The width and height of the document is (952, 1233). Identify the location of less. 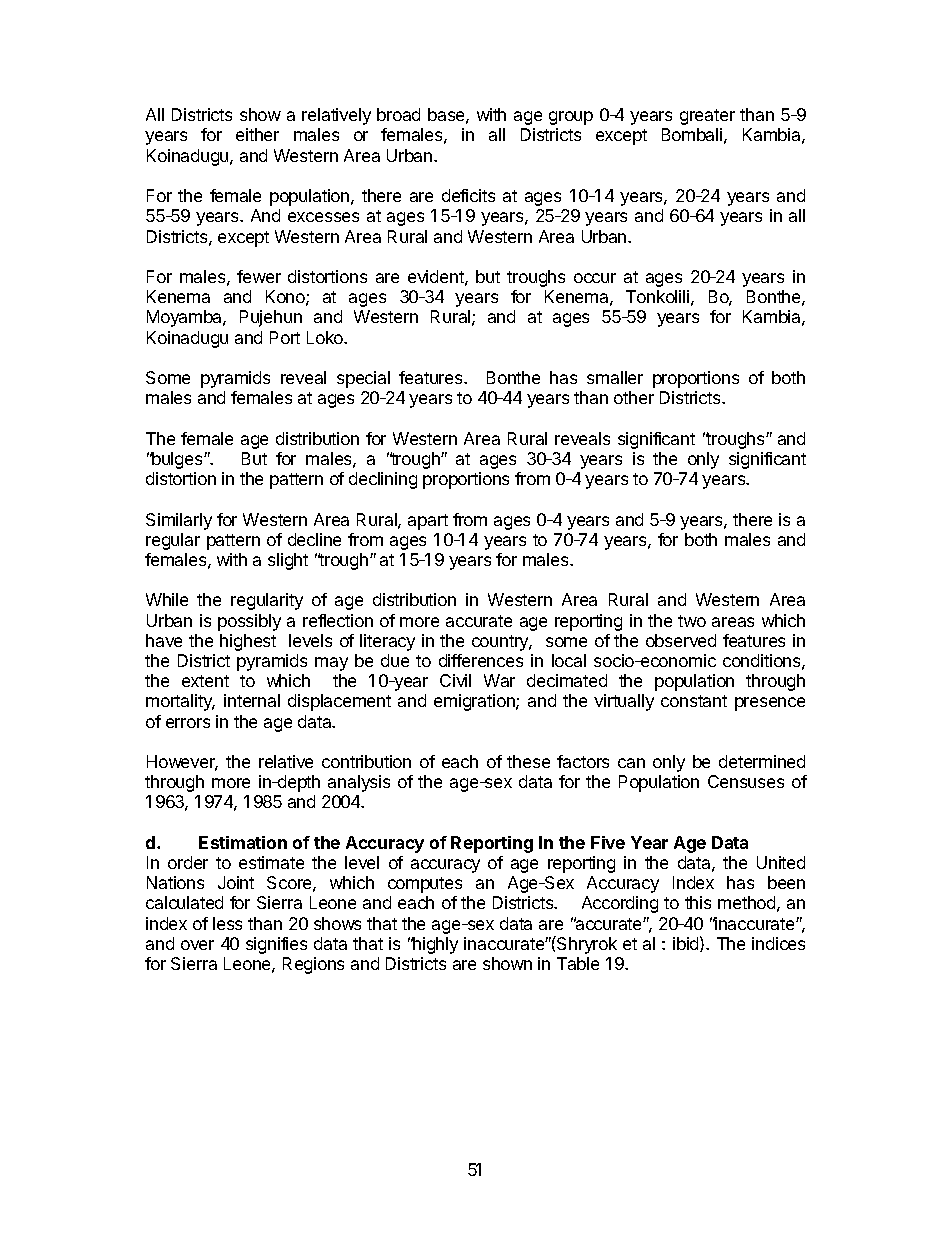
(227, 923).
